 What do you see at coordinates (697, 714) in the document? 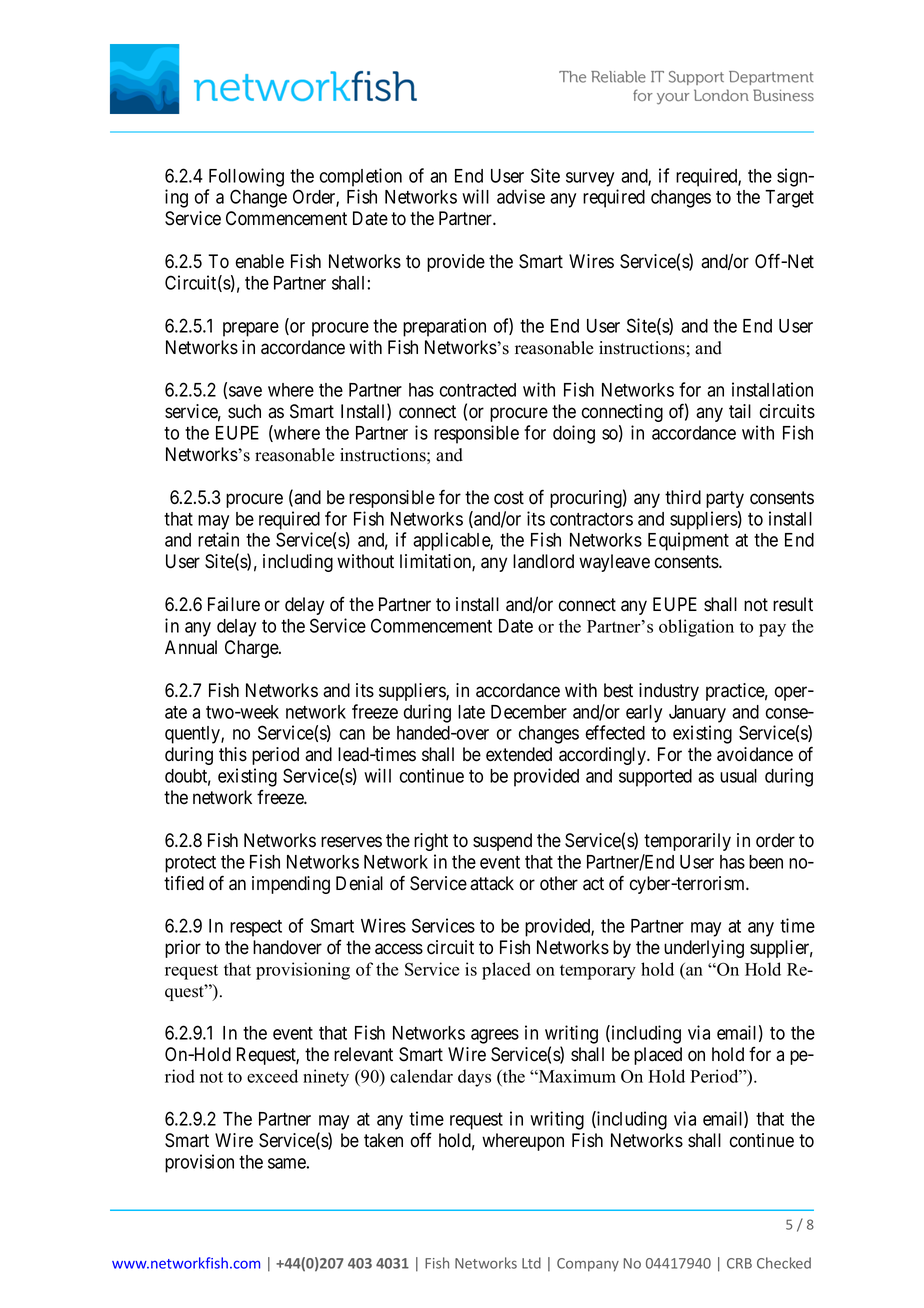
I see `January` at bounding box center [697, 714].
